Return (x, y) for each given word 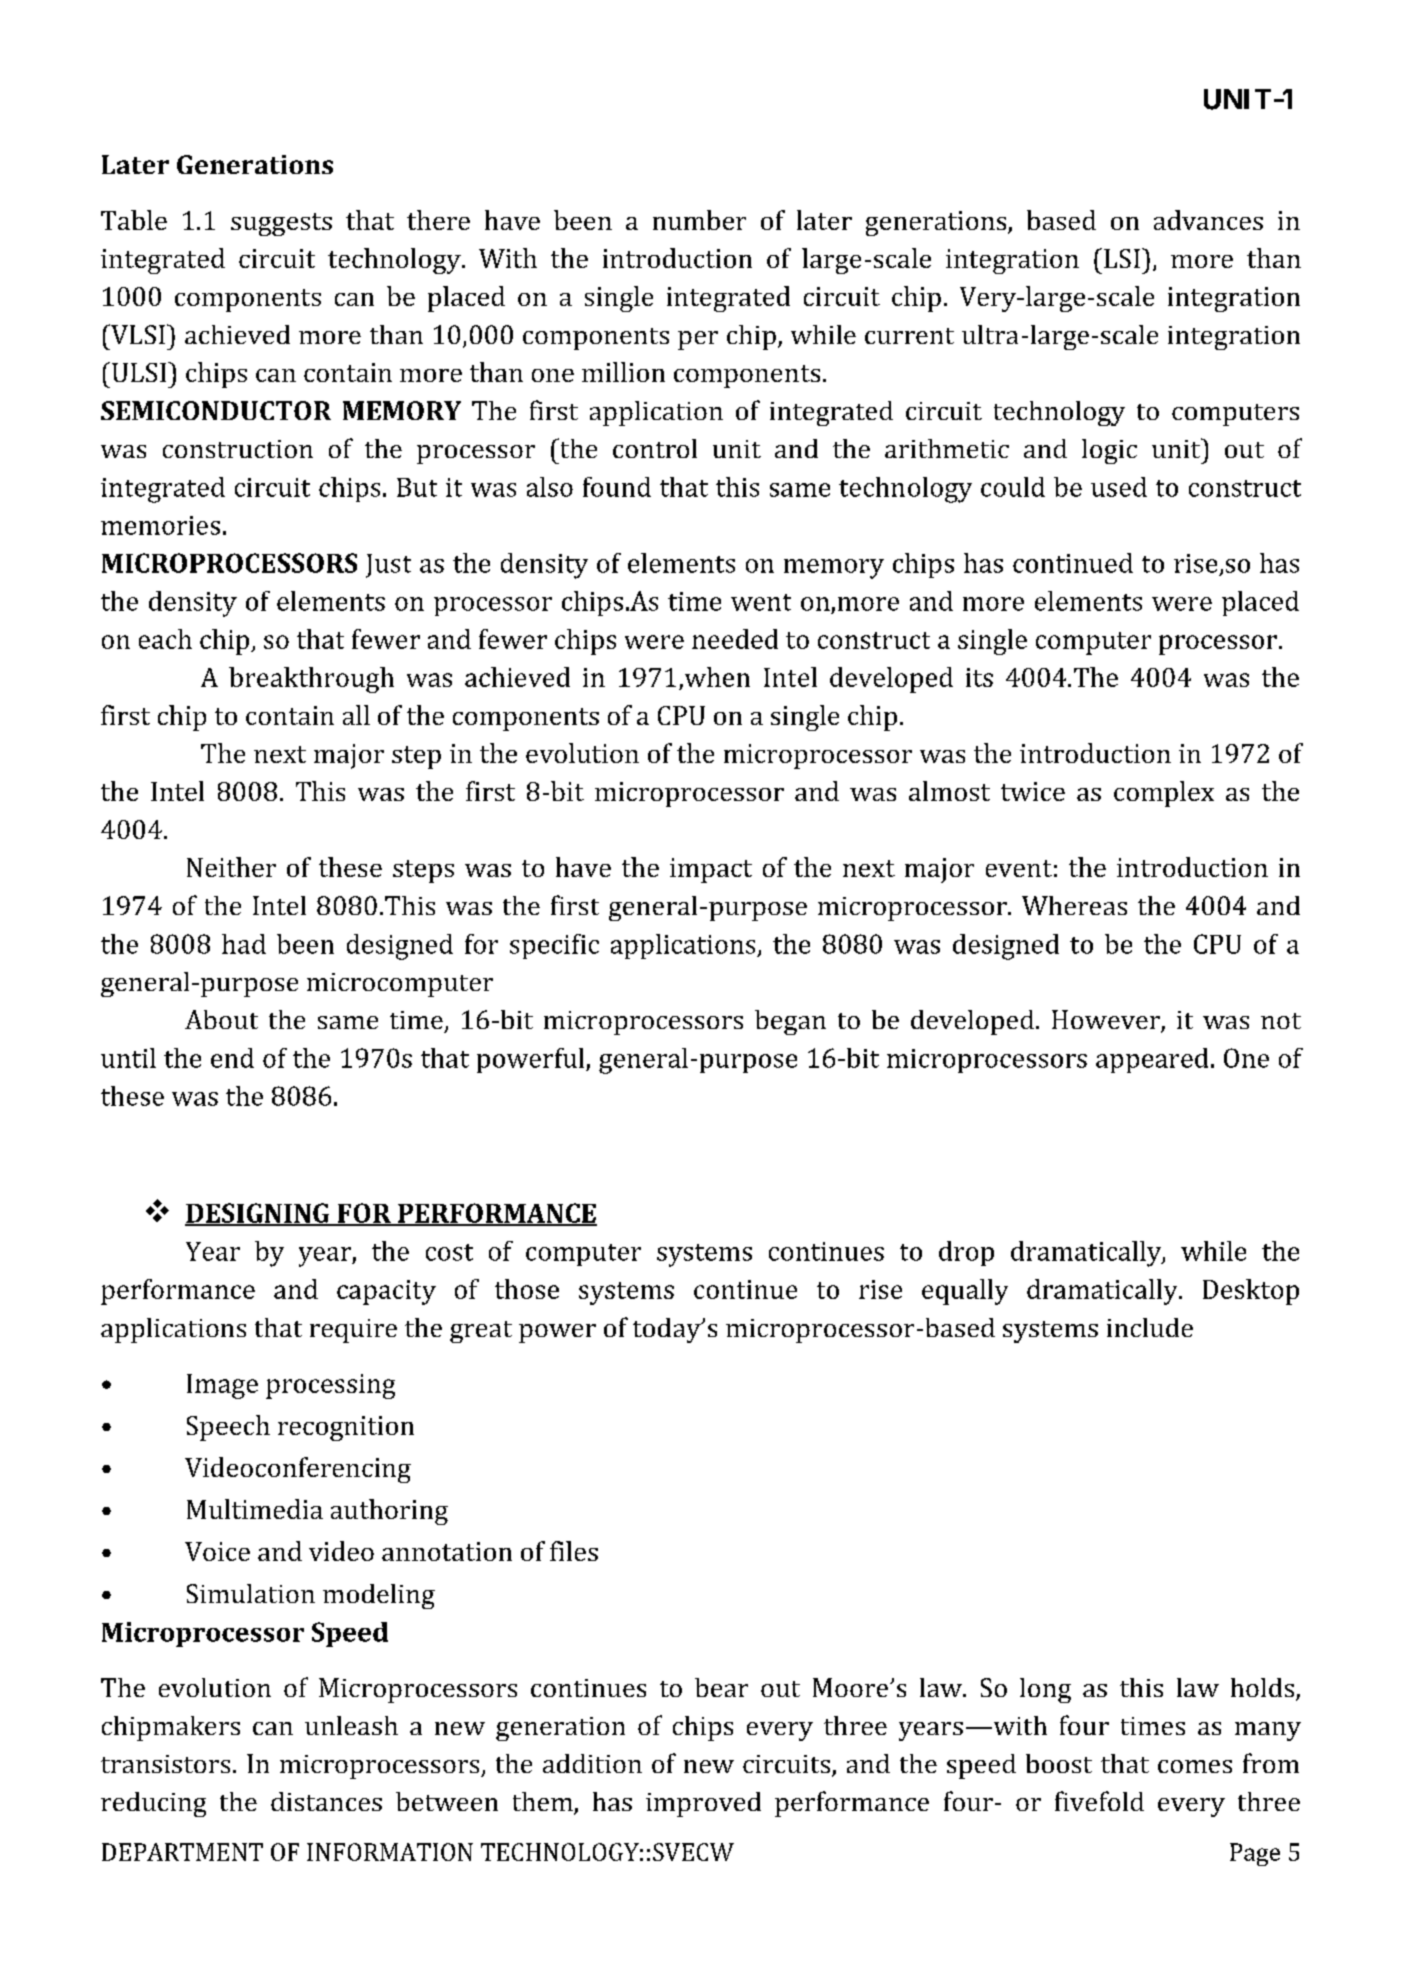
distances (326, 1801)
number (699, 220)
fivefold (1099, 1801)
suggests (281, 224)
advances (1208, 220)
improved (703, 1804)
